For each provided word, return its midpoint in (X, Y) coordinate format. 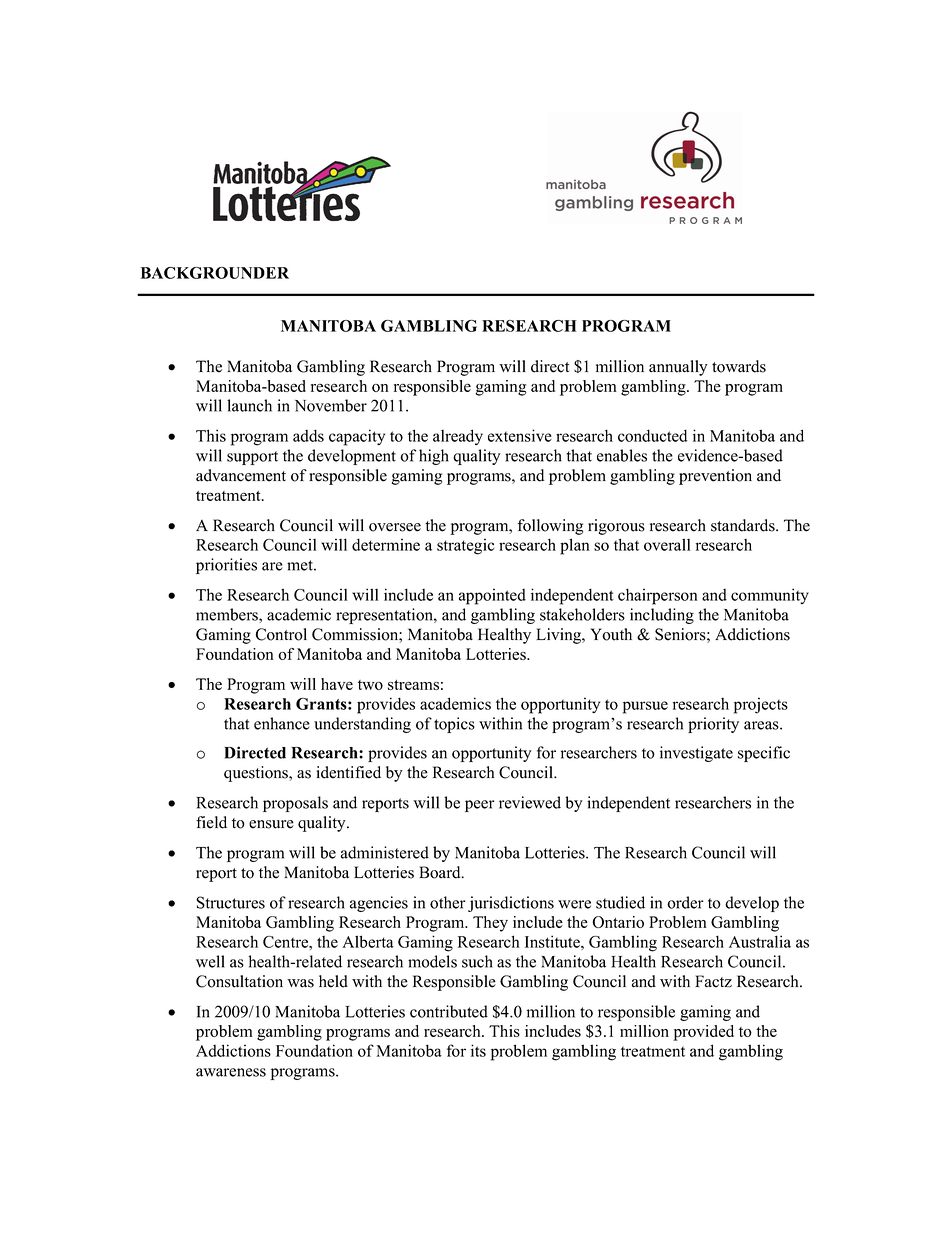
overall (667, 544)
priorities (226, 566)
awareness (231, 1072)
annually (678, 368)
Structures (230, 902)
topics (454, 725)
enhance (282, 723)
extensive (520, 435)
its (478, 1050)
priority (713, 725)
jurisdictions (511, 904)
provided (703, 1033)
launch (249, 405)
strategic (465, 546)
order (685, 902)
